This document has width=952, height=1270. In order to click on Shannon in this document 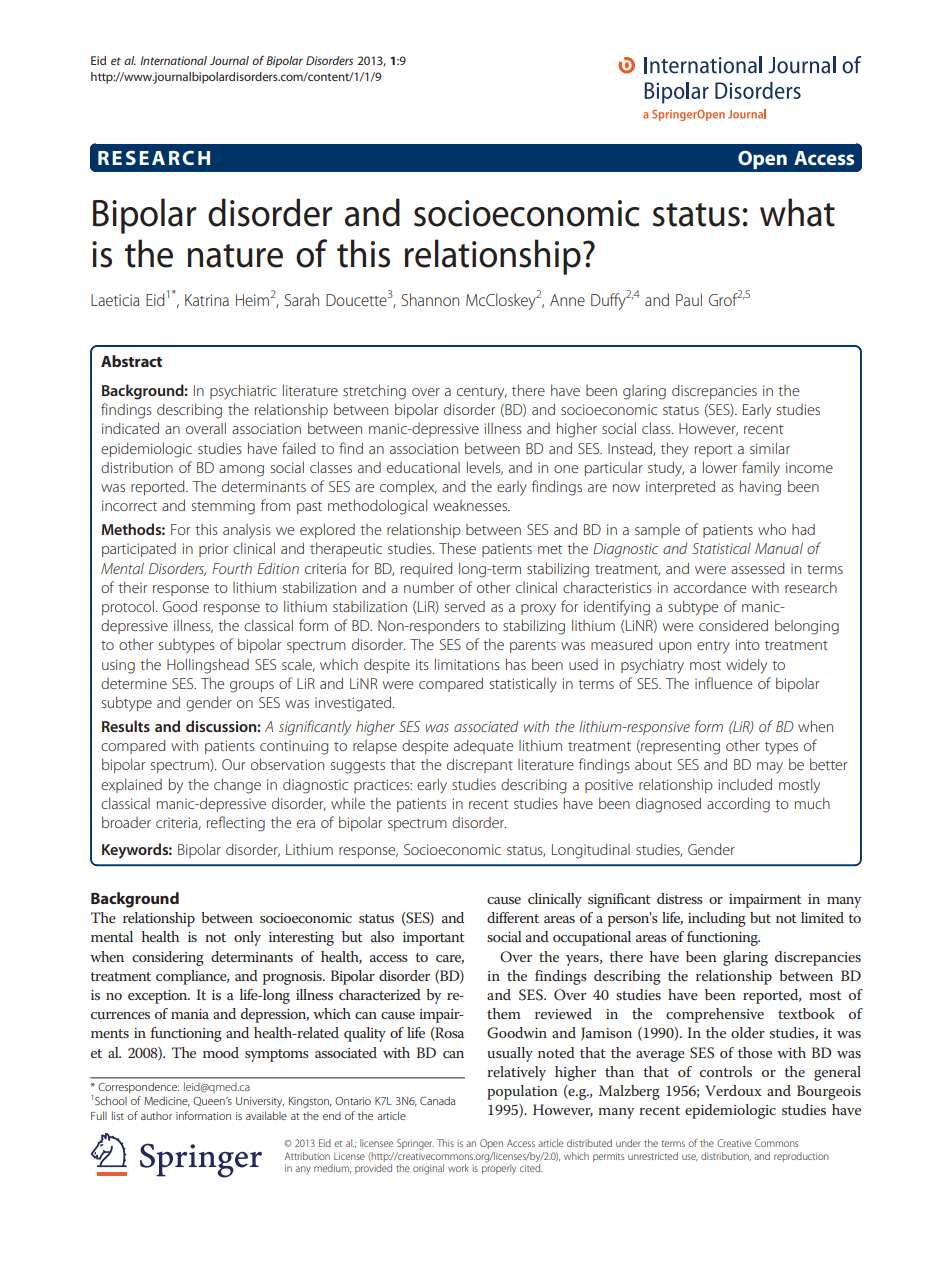, I will do `click(430, 299)`.
